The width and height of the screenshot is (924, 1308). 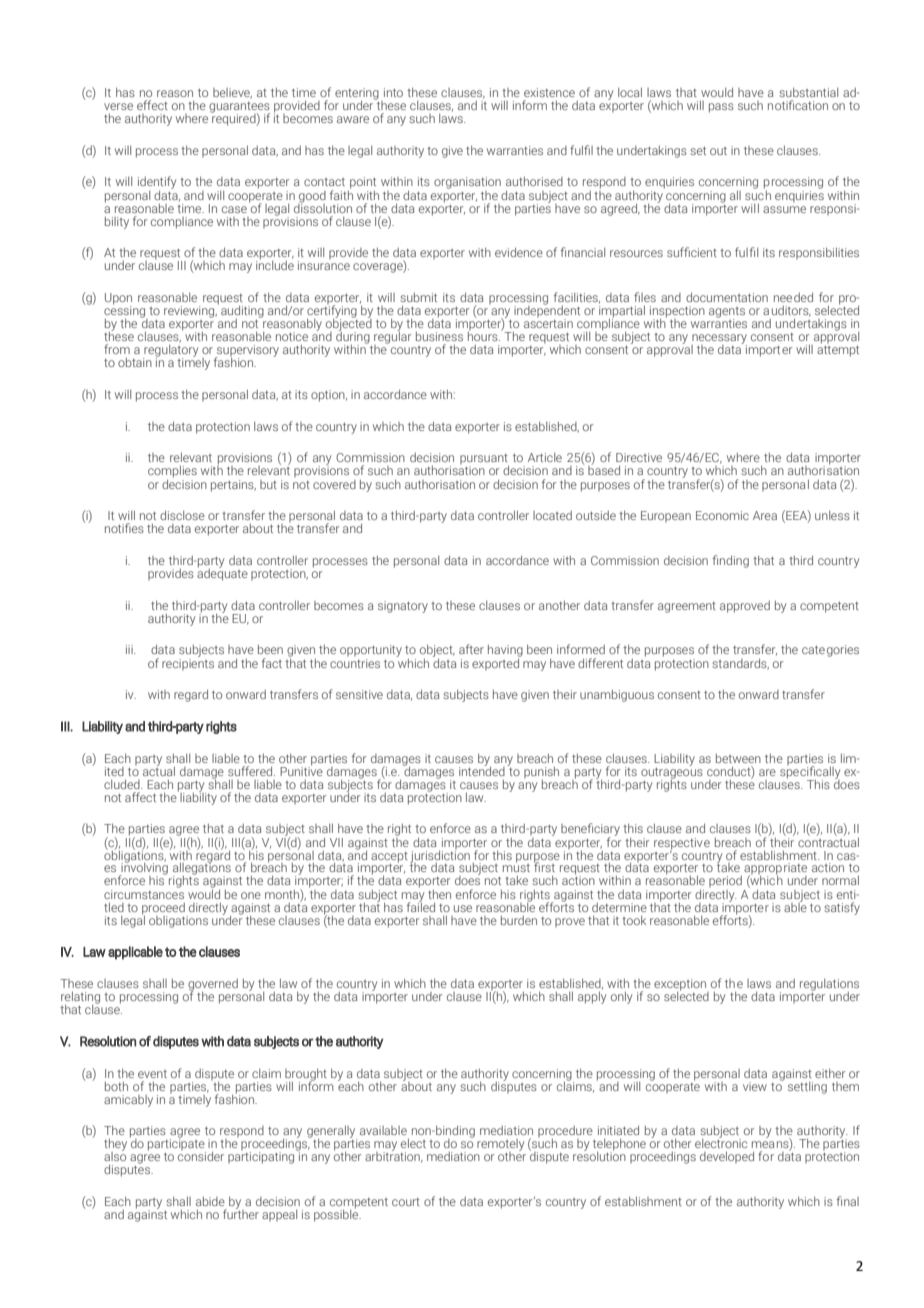 I want to click on burden, so click(x=519, y=920).
